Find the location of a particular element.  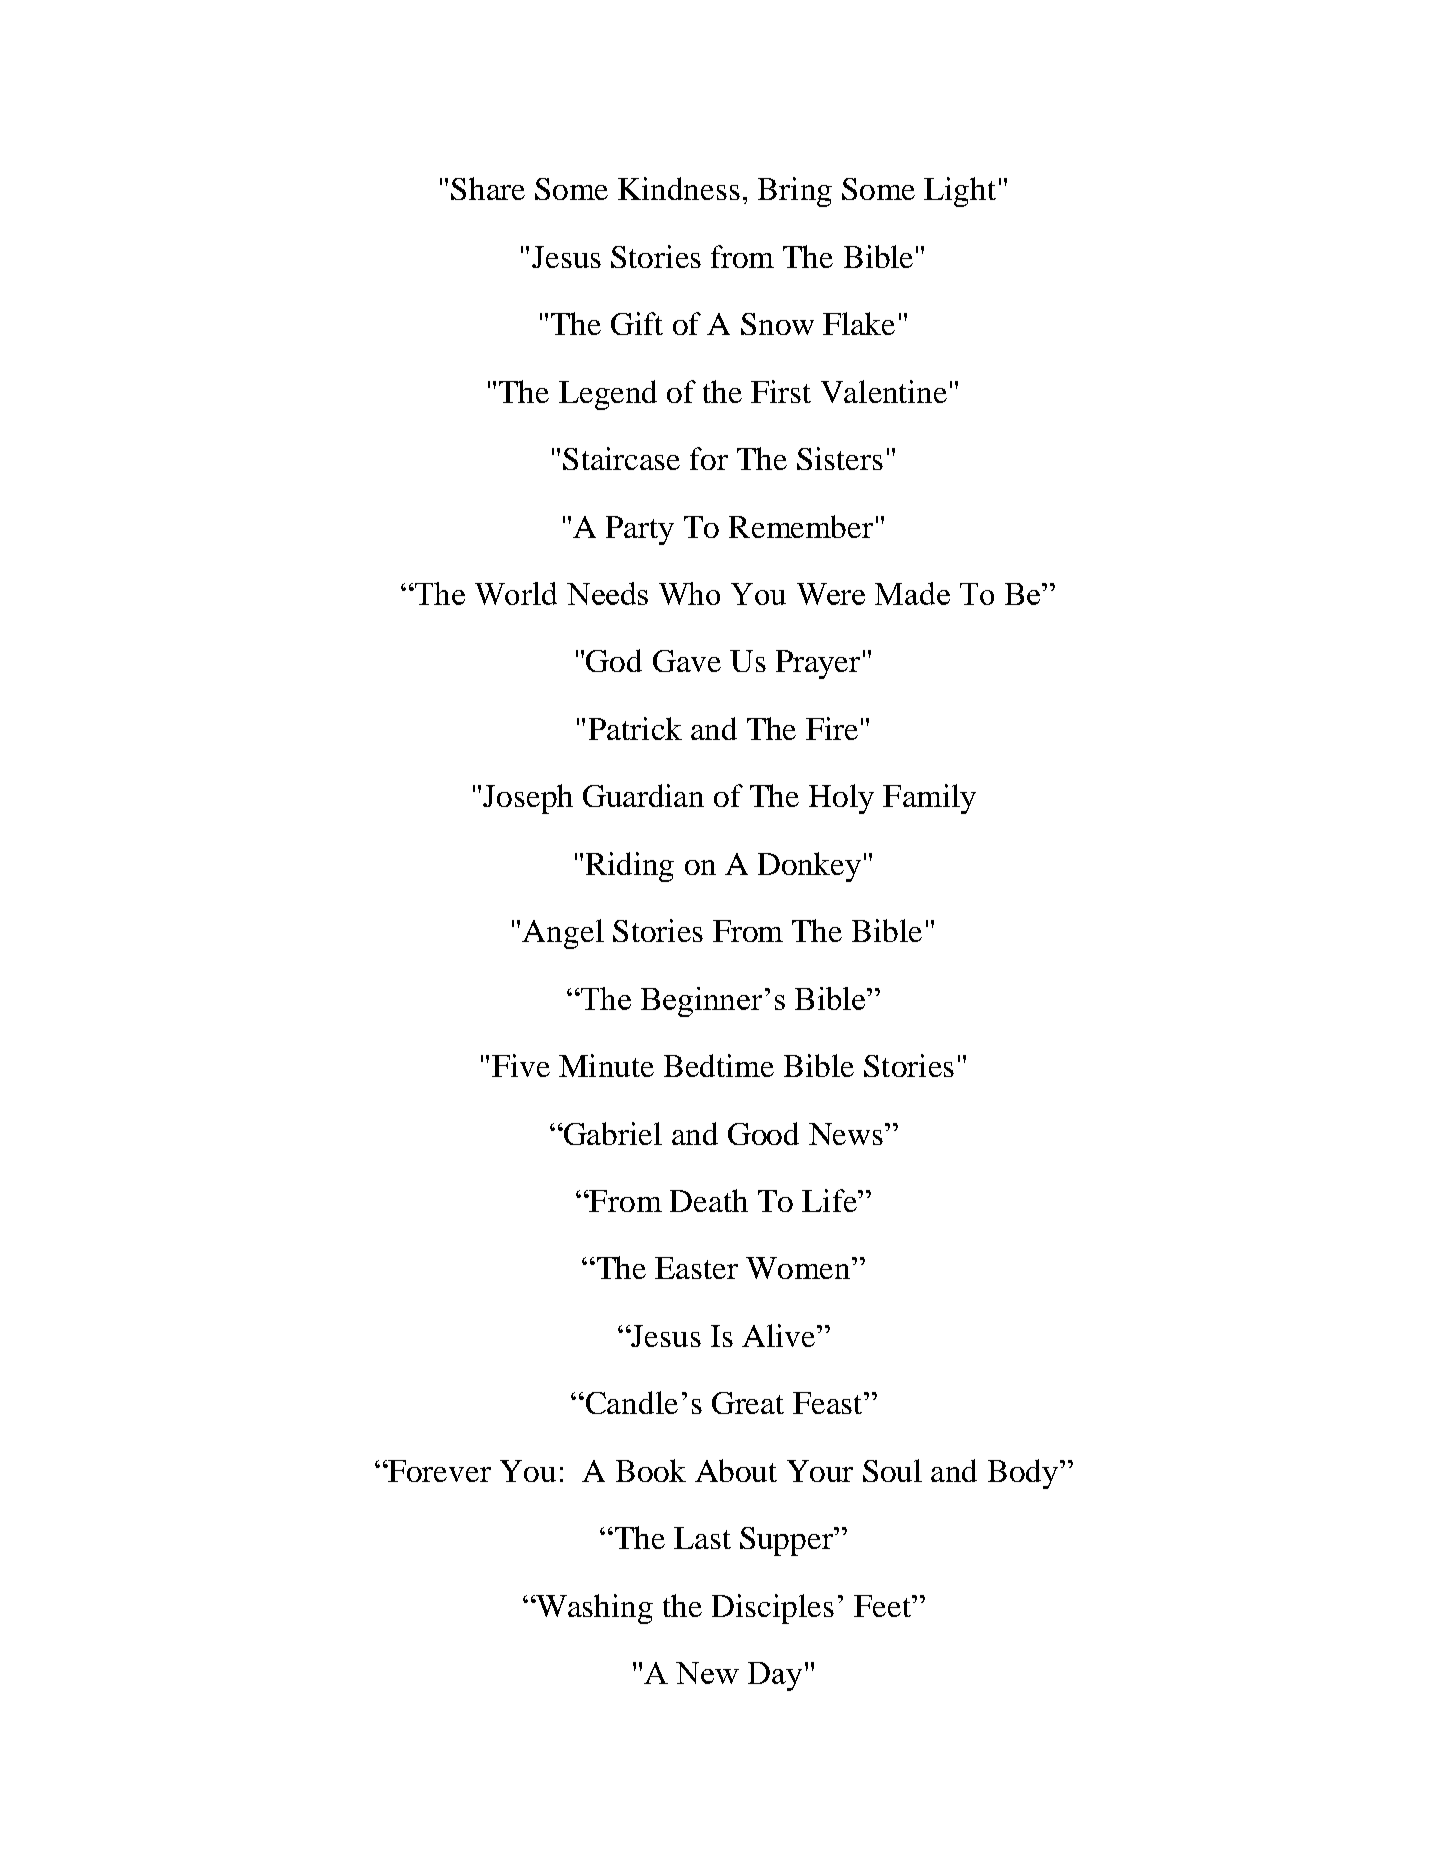

Family is located at coordinates (929, 799).
